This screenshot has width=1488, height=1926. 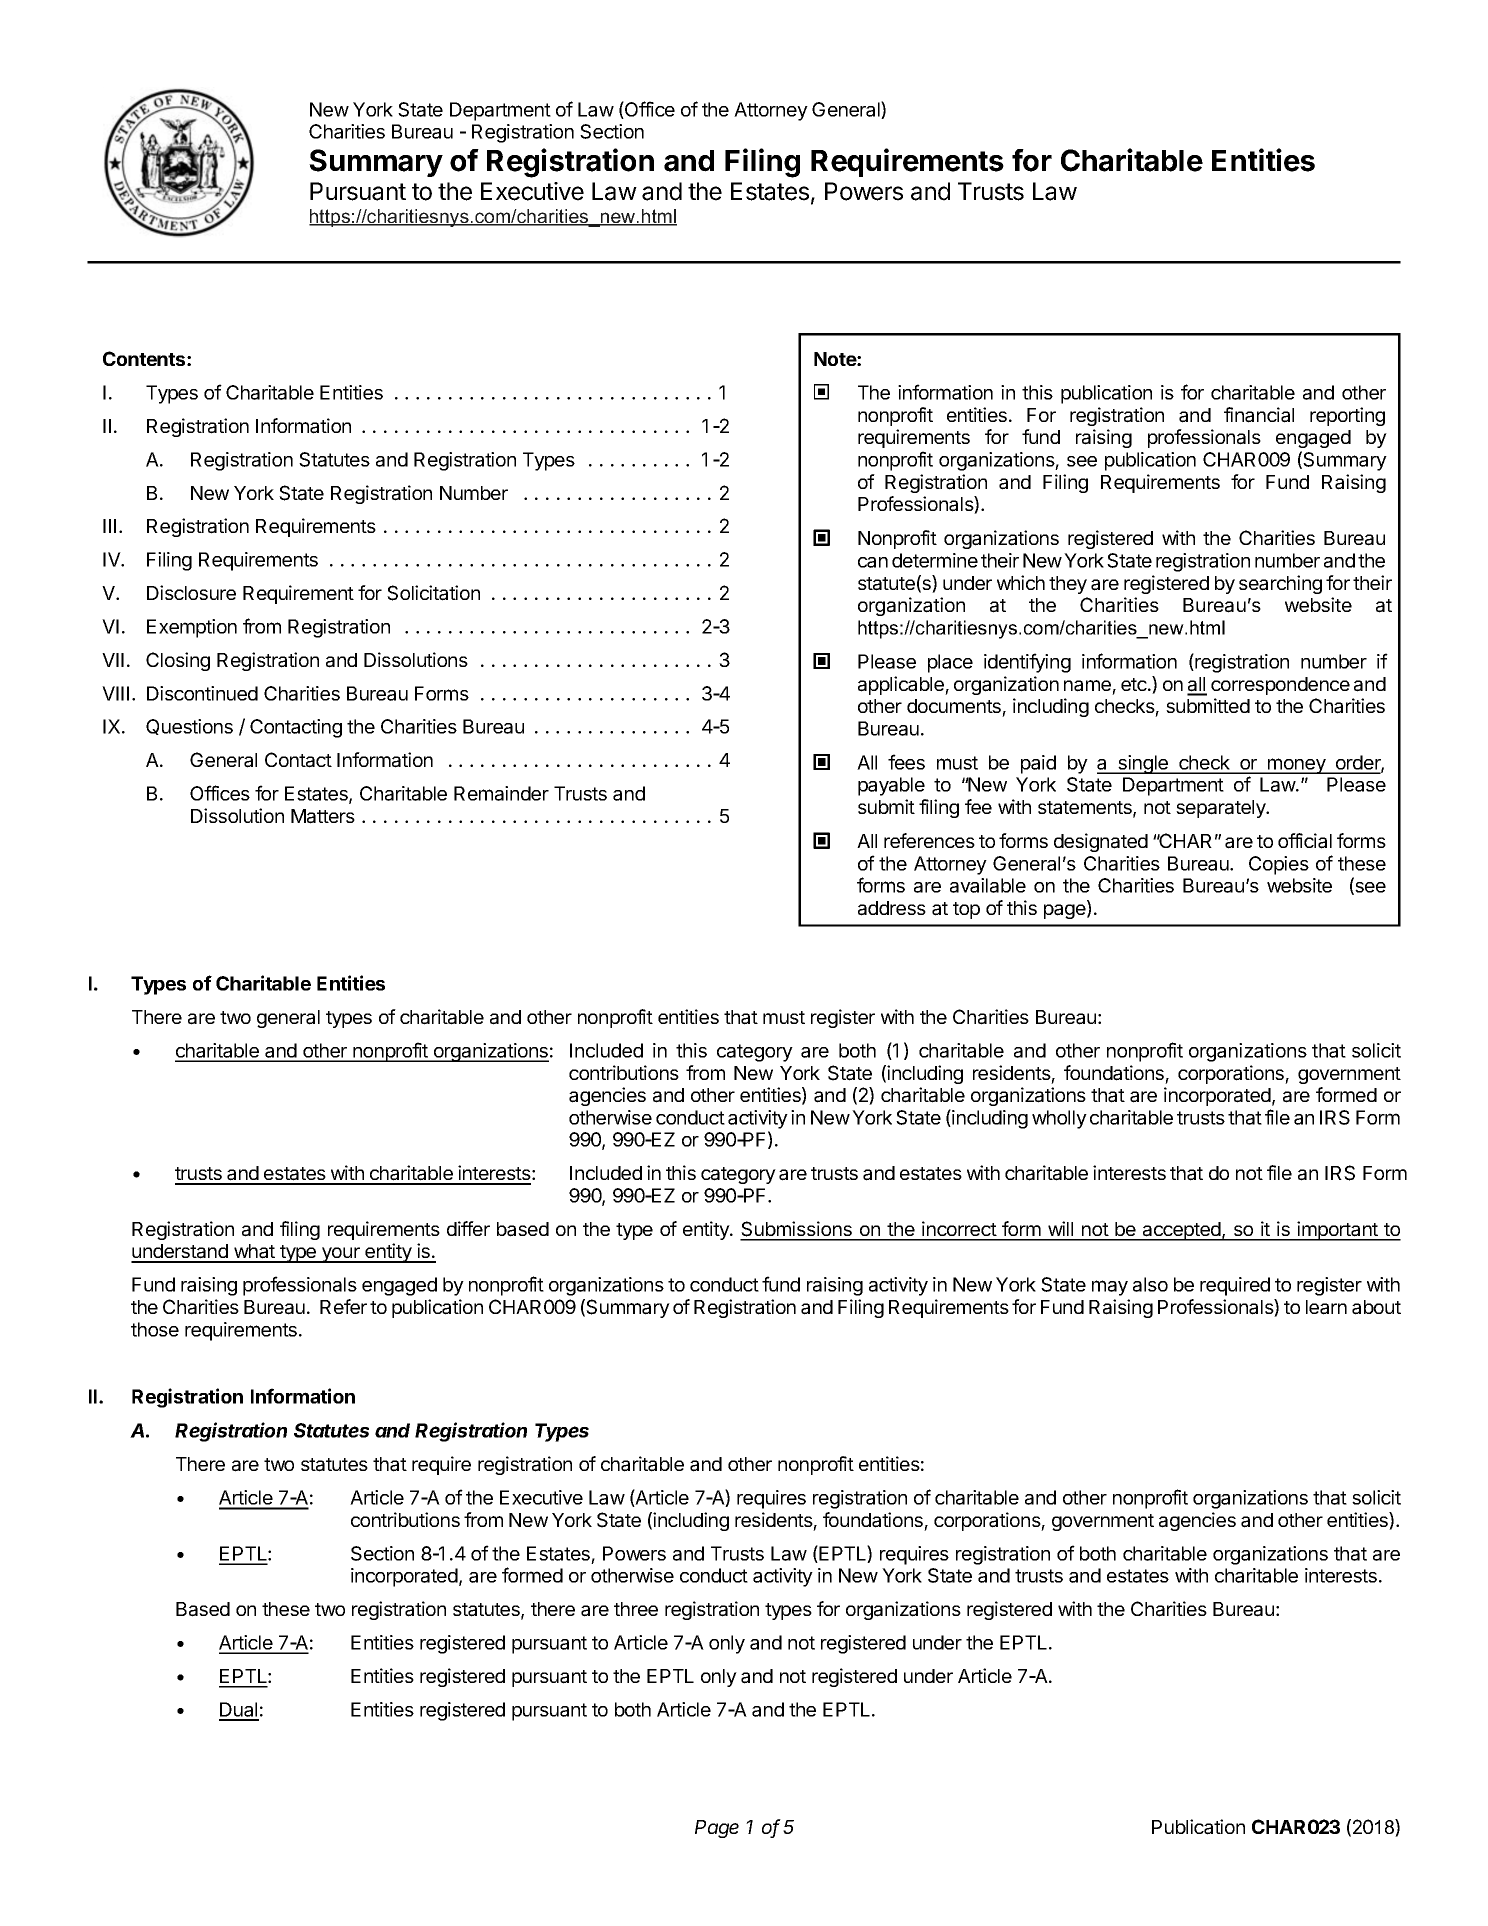 I want to click on three, so click(x=636, y=1609).
